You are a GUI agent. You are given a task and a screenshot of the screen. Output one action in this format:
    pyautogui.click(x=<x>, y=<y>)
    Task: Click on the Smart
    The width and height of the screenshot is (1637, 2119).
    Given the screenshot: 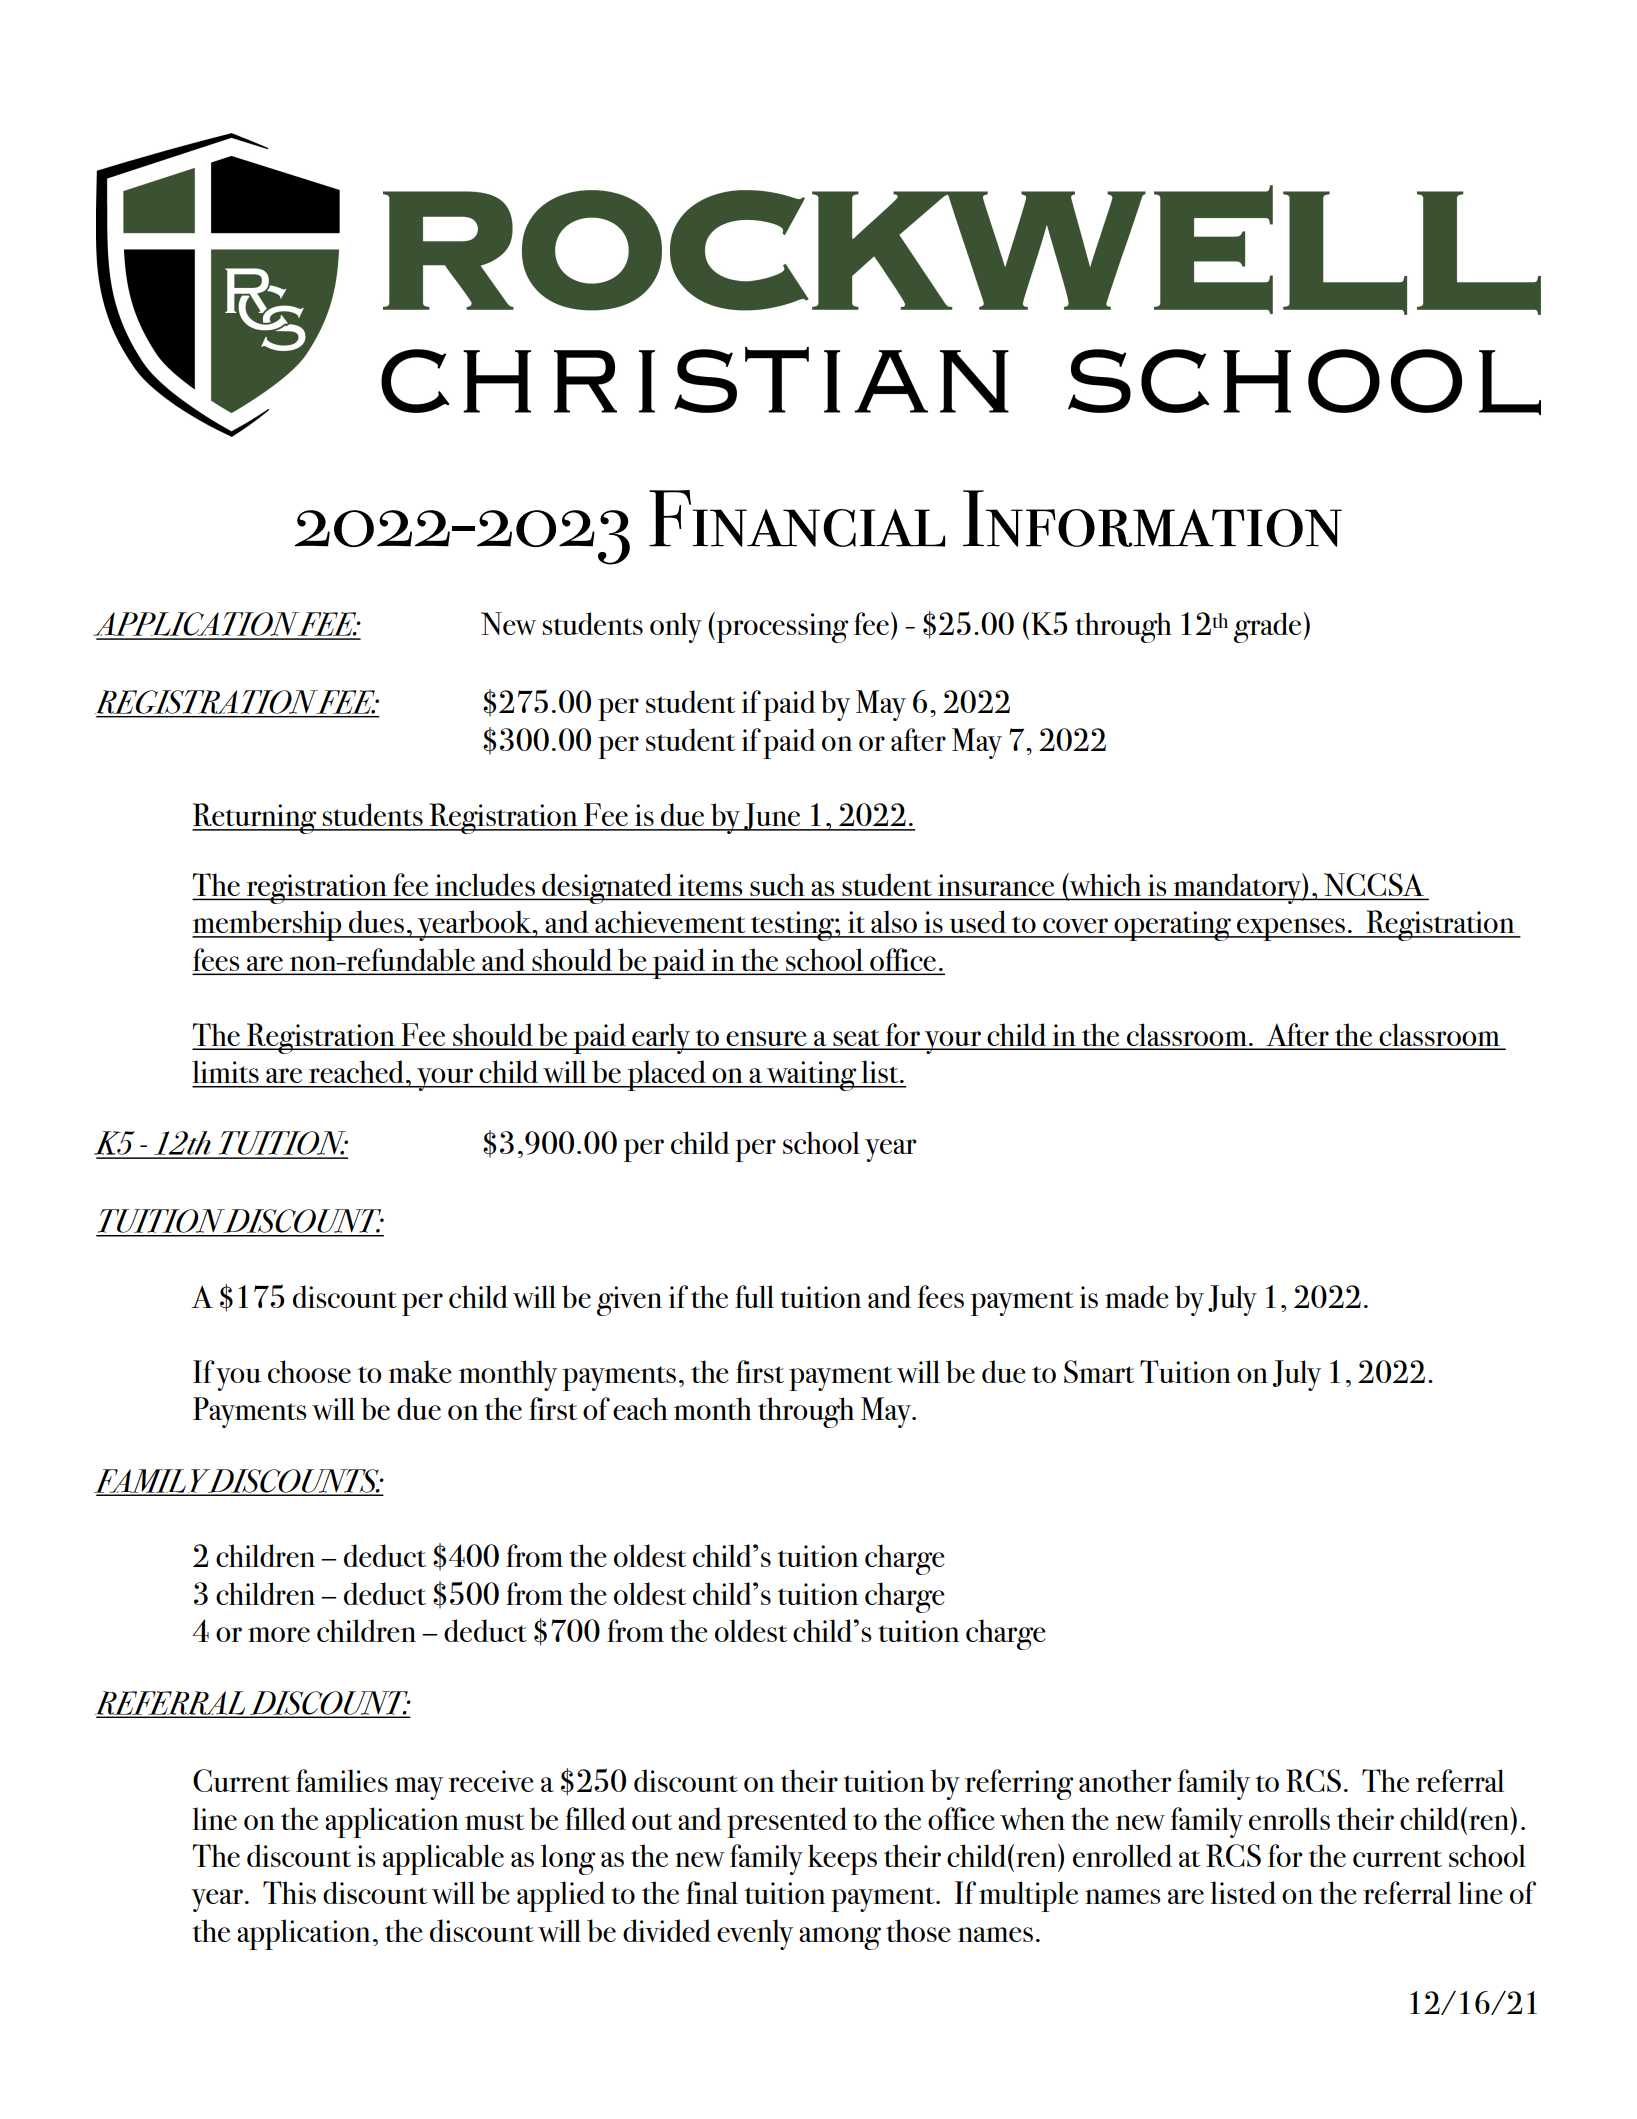 What is the action you would take?
    pyautogui.click(x=1099, y=1371)
